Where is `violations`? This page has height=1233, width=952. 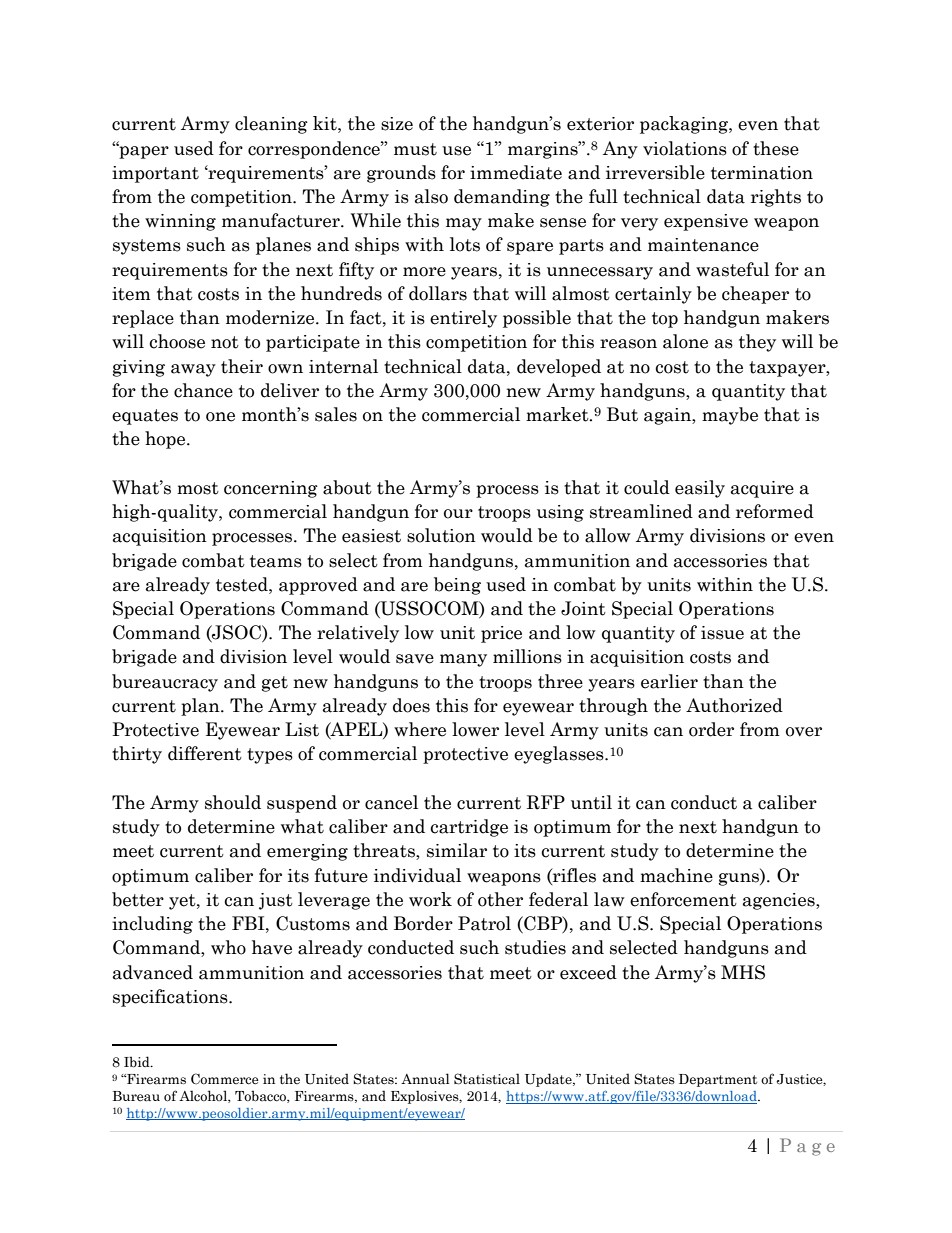
violations is located at coordinates (685, 148).
